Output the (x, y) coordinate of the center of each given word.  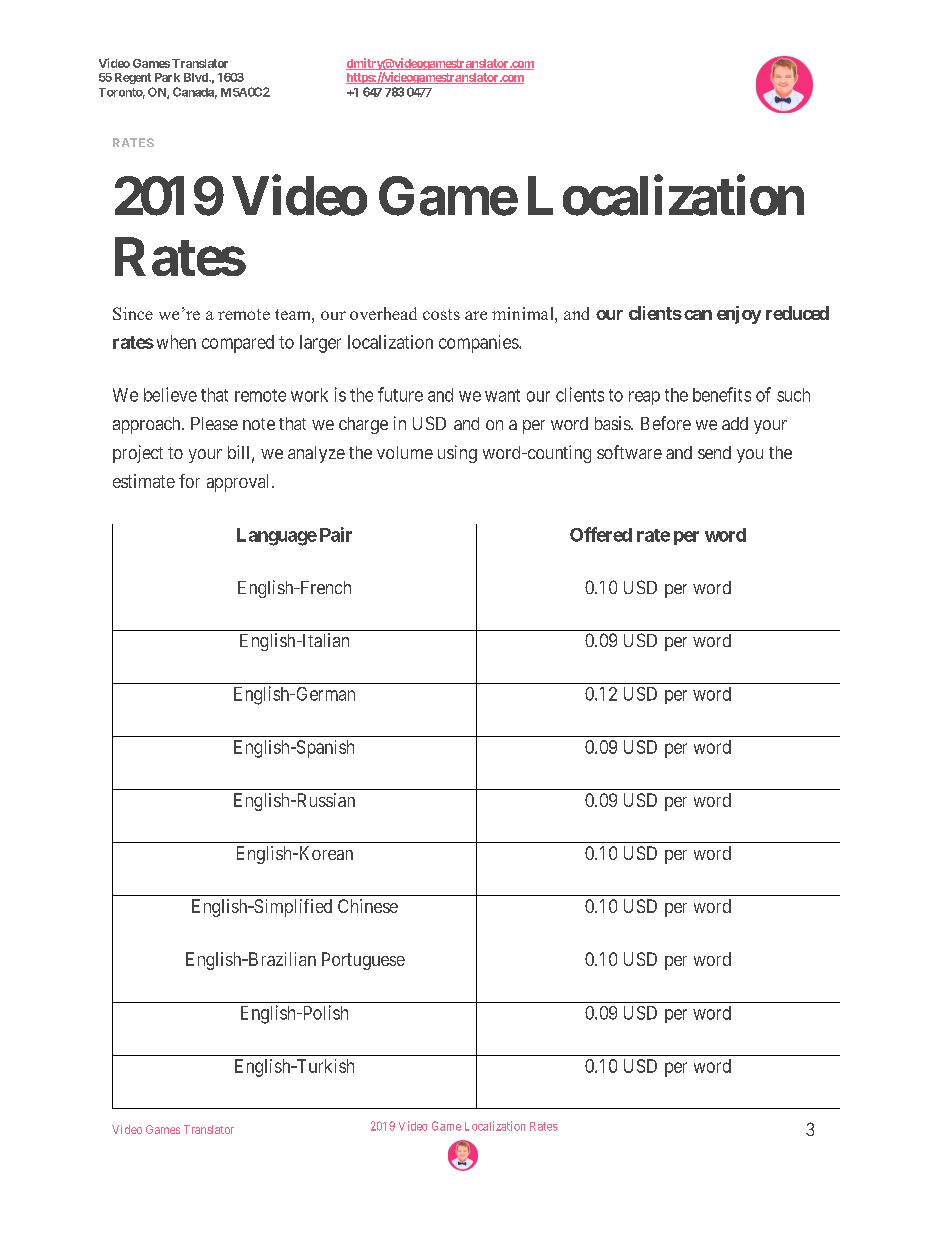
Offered (601, 534)
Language (277, 537)
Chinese (368, 906)
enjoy (739, 315)
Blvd (197, 77)
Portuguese (363, 961)
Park (167, 77)
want (502, 395)
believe (170, 394)
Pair (336, 534)
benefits (722, 394)
